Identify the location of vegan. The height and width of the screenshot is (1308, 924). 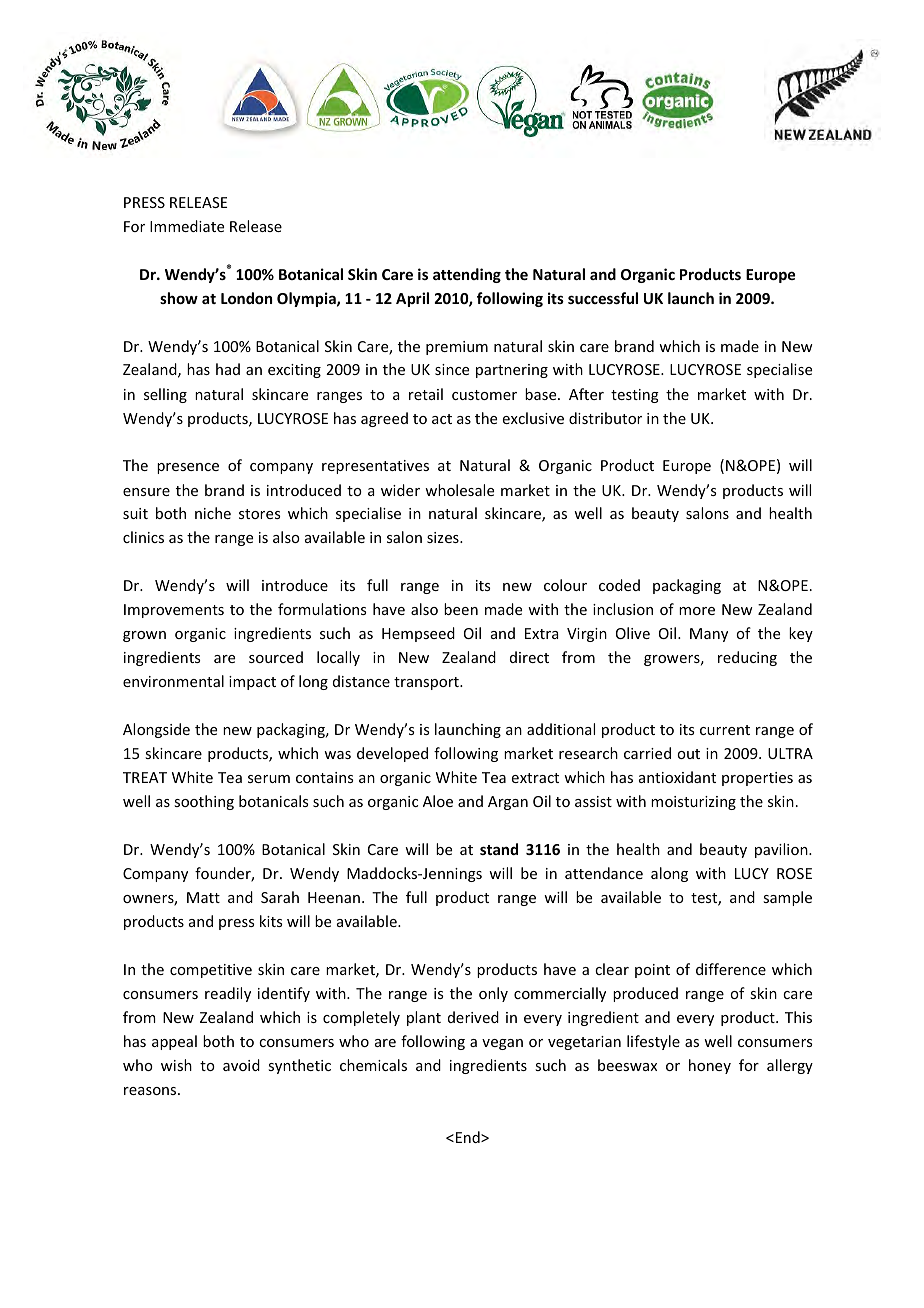
(502, 1044).
